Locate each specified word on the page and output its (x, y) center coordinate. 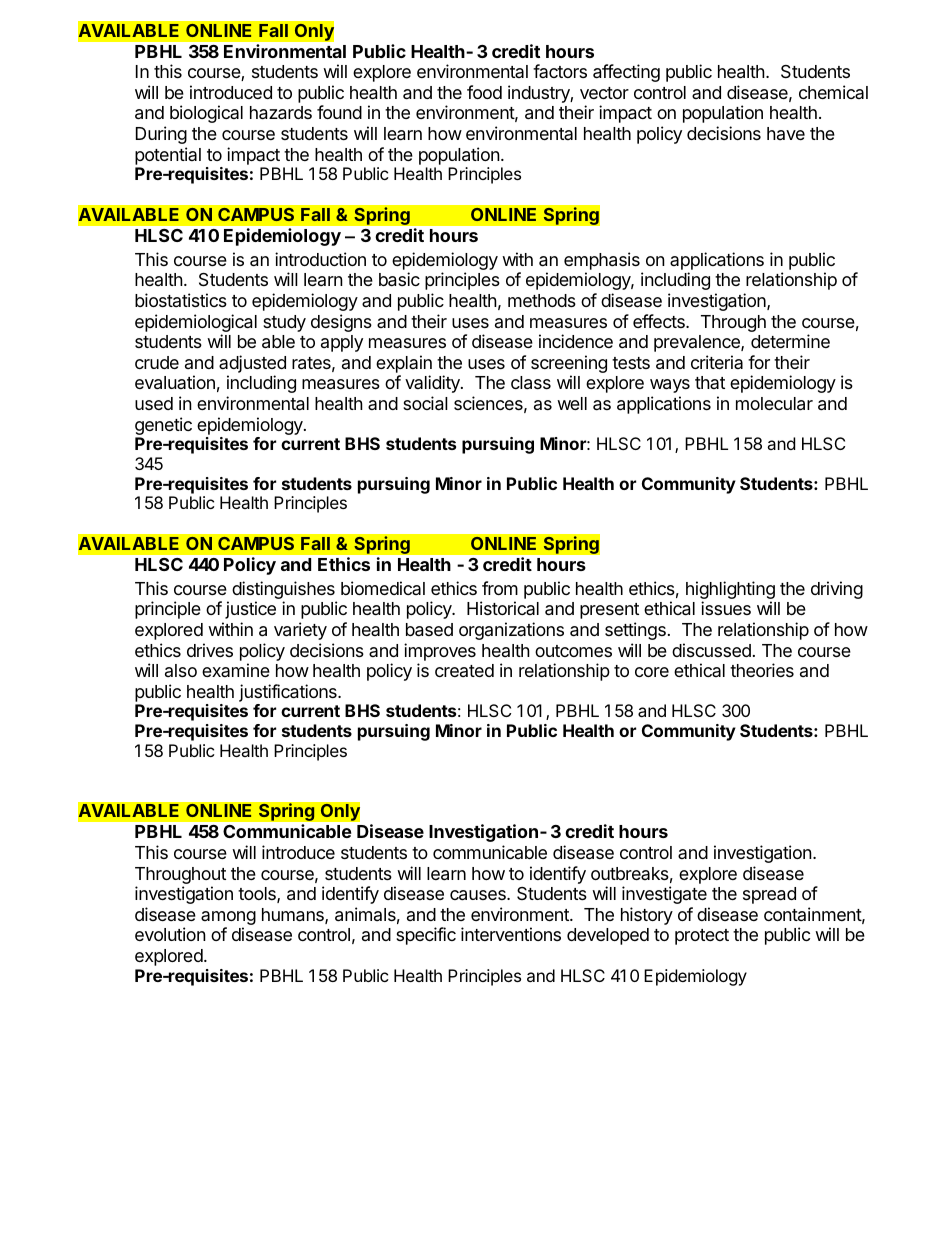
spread (769, 895)
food (484, 92)
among (228, 919)
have (786, 133)
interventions (511, 934)
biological (206, 114)
